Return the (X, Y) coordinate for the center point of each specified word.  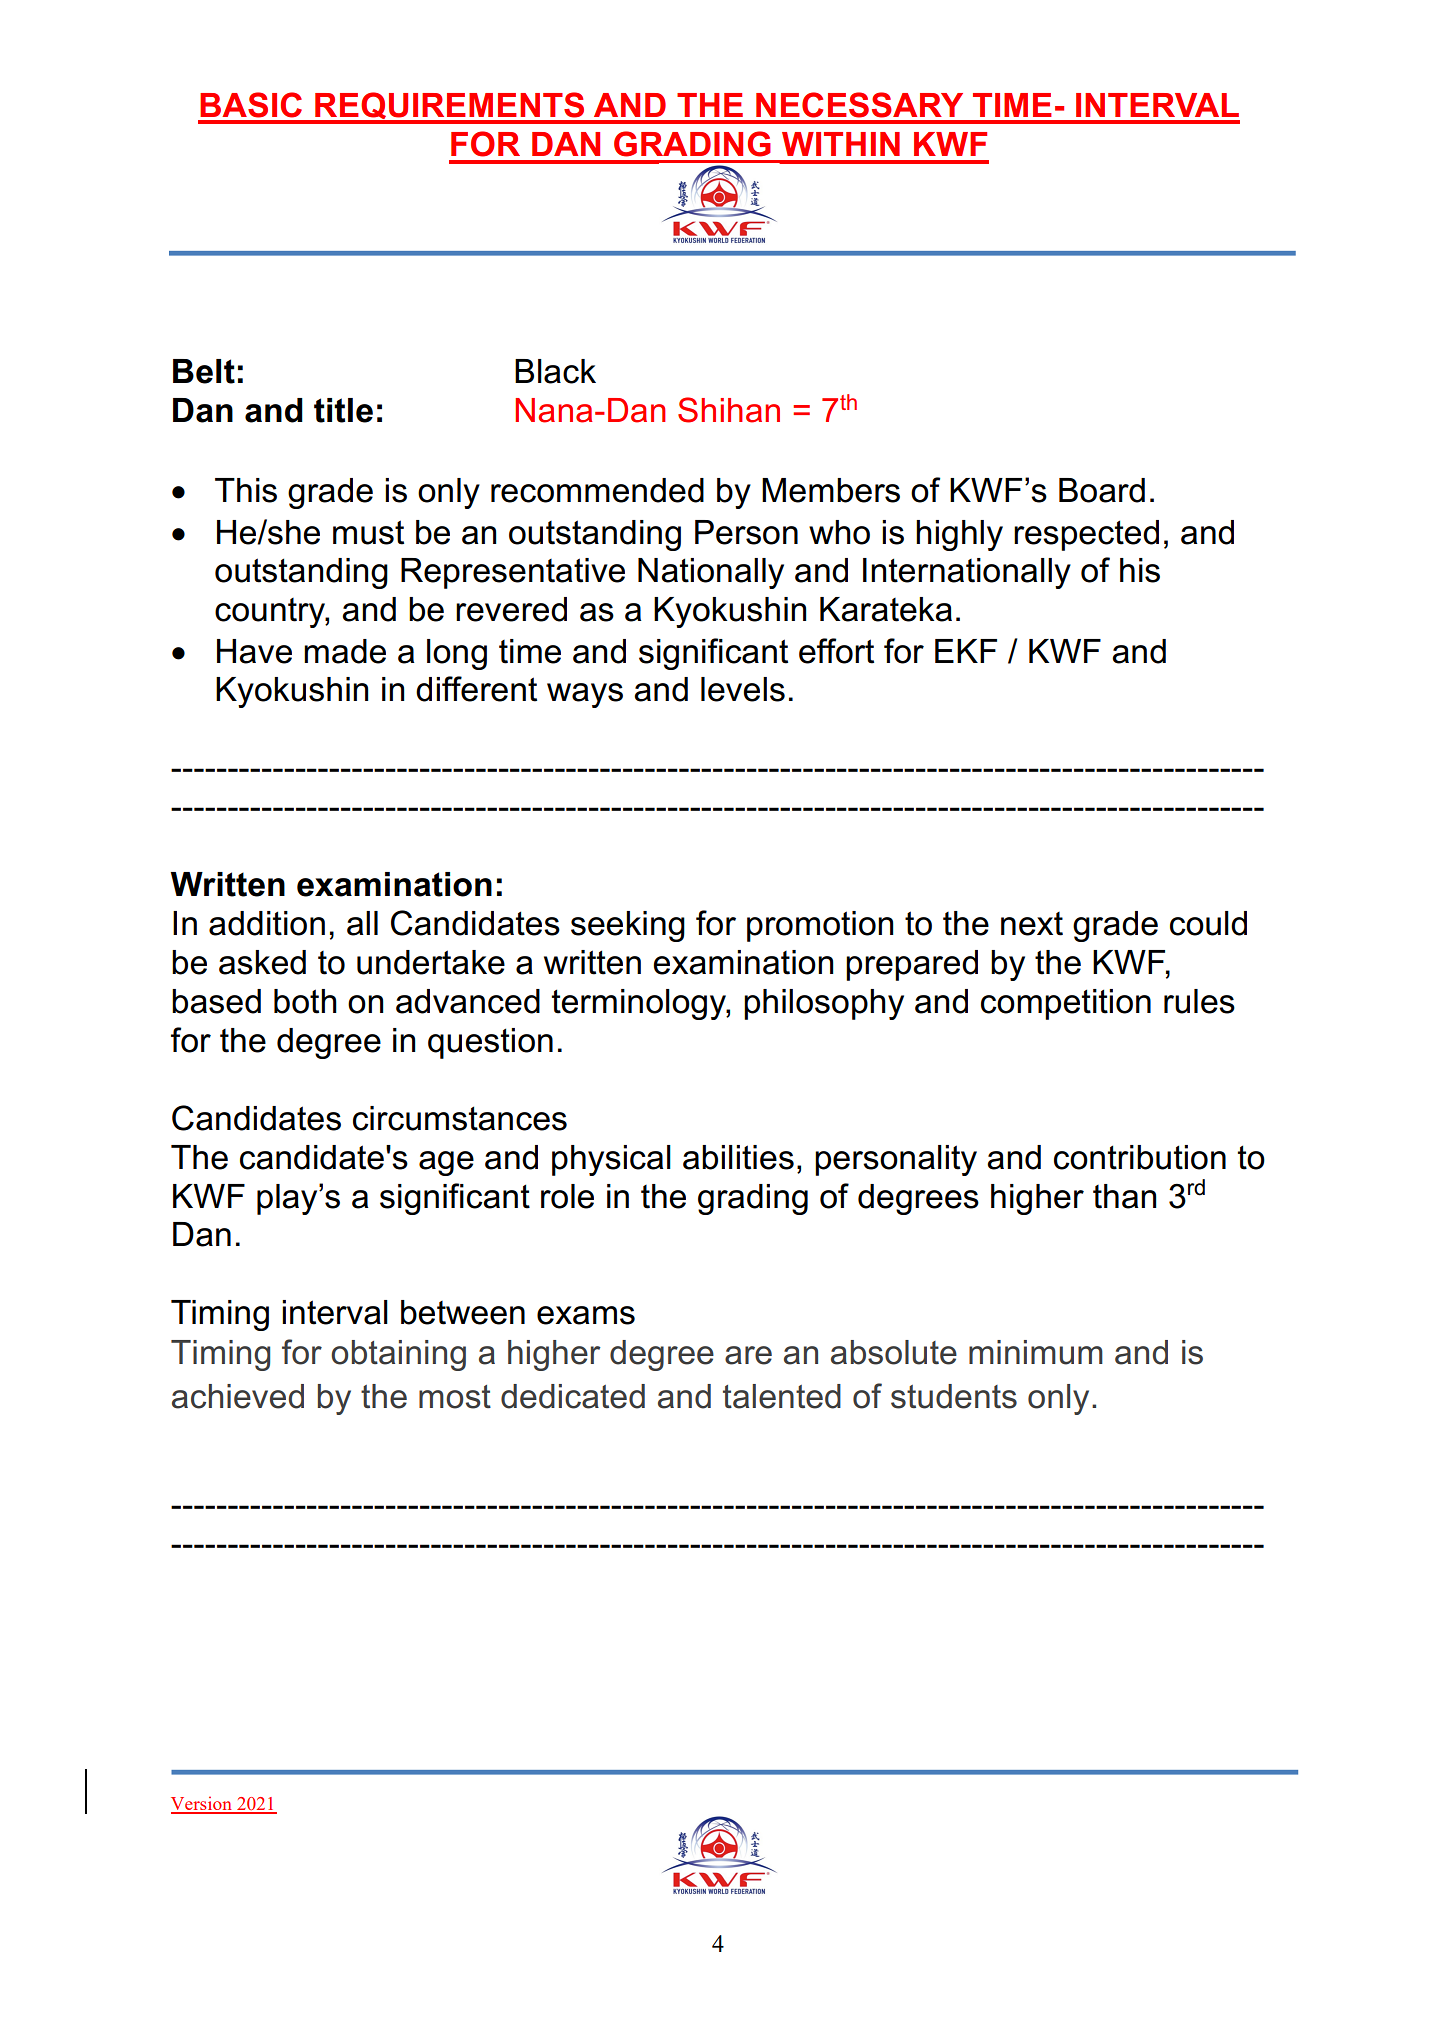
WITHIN (841, 144)
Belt (204, 371)
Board (1102, 490)
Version (203, 1804)
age (446, 1163)
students (954, 1396)
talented (782, 1396)
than (1124, 1196)
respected (1086, 535)
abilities (738, 1157)
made (345, 651)
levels (743, 689)
